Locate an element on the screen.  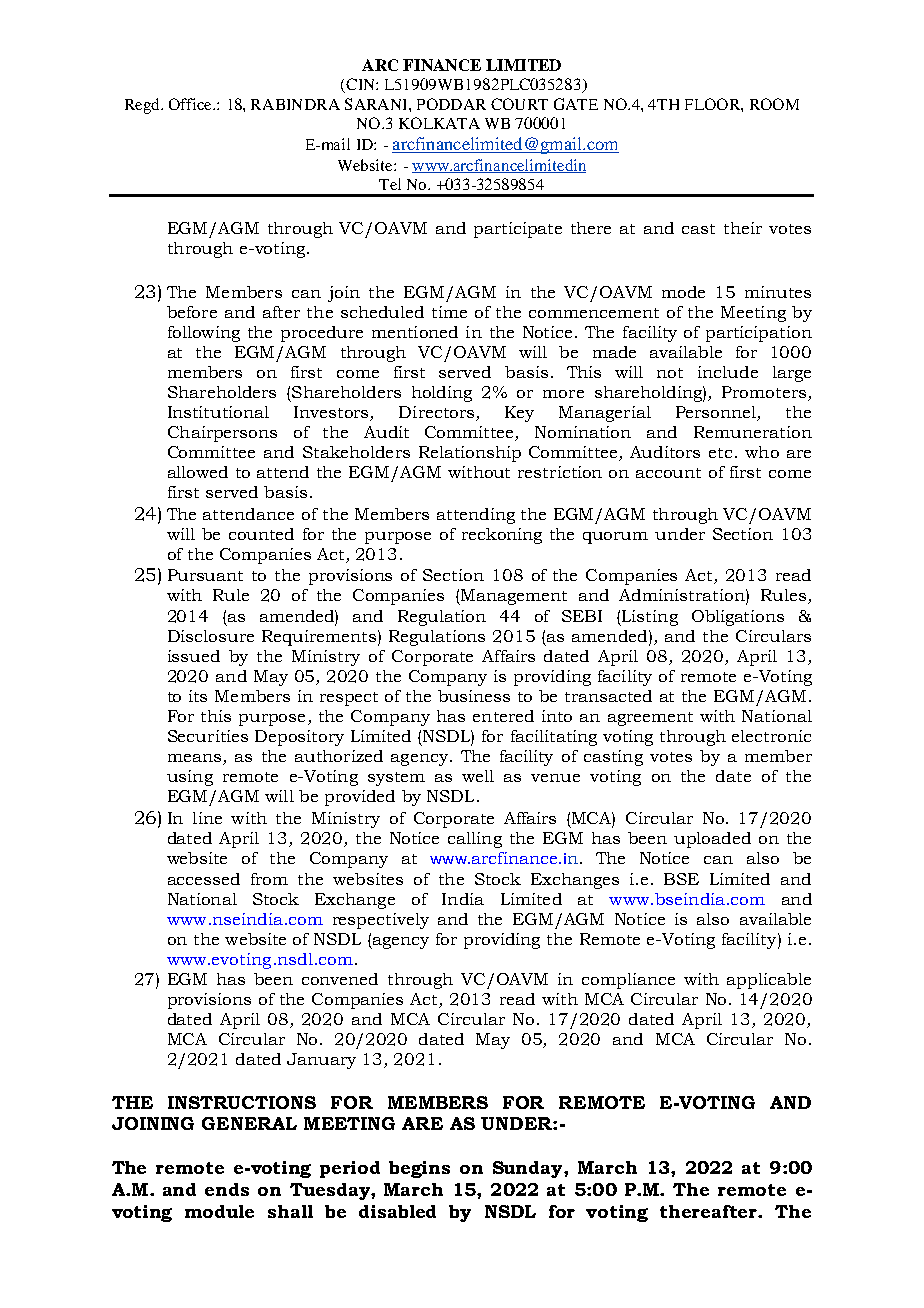
FLOOR is located at coordinates (713, 104).
